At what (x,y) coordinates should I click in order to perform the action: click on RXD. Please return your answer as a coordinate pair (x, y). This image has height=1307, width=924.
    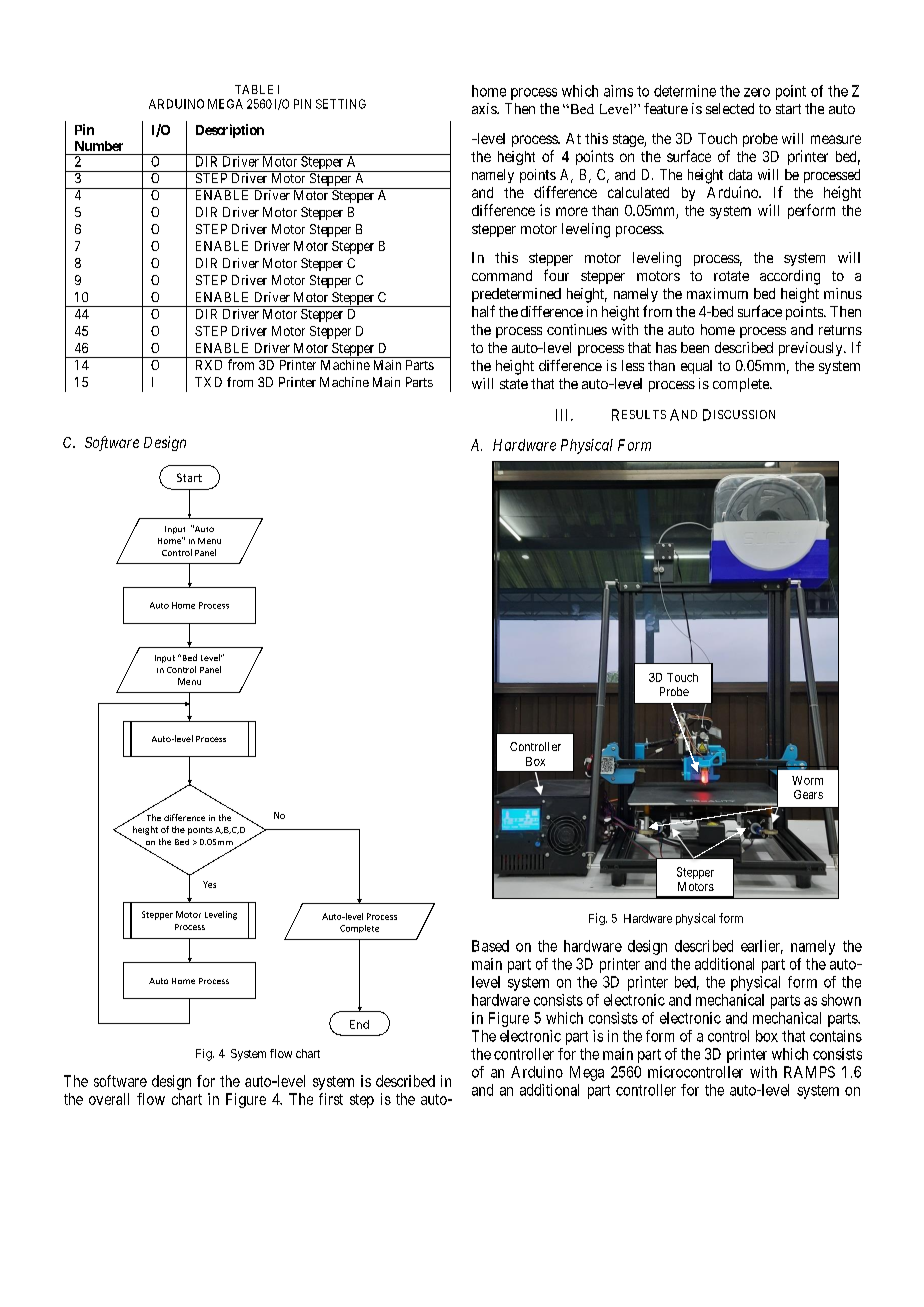
    Looking at the image, I should click on (209, 365).
